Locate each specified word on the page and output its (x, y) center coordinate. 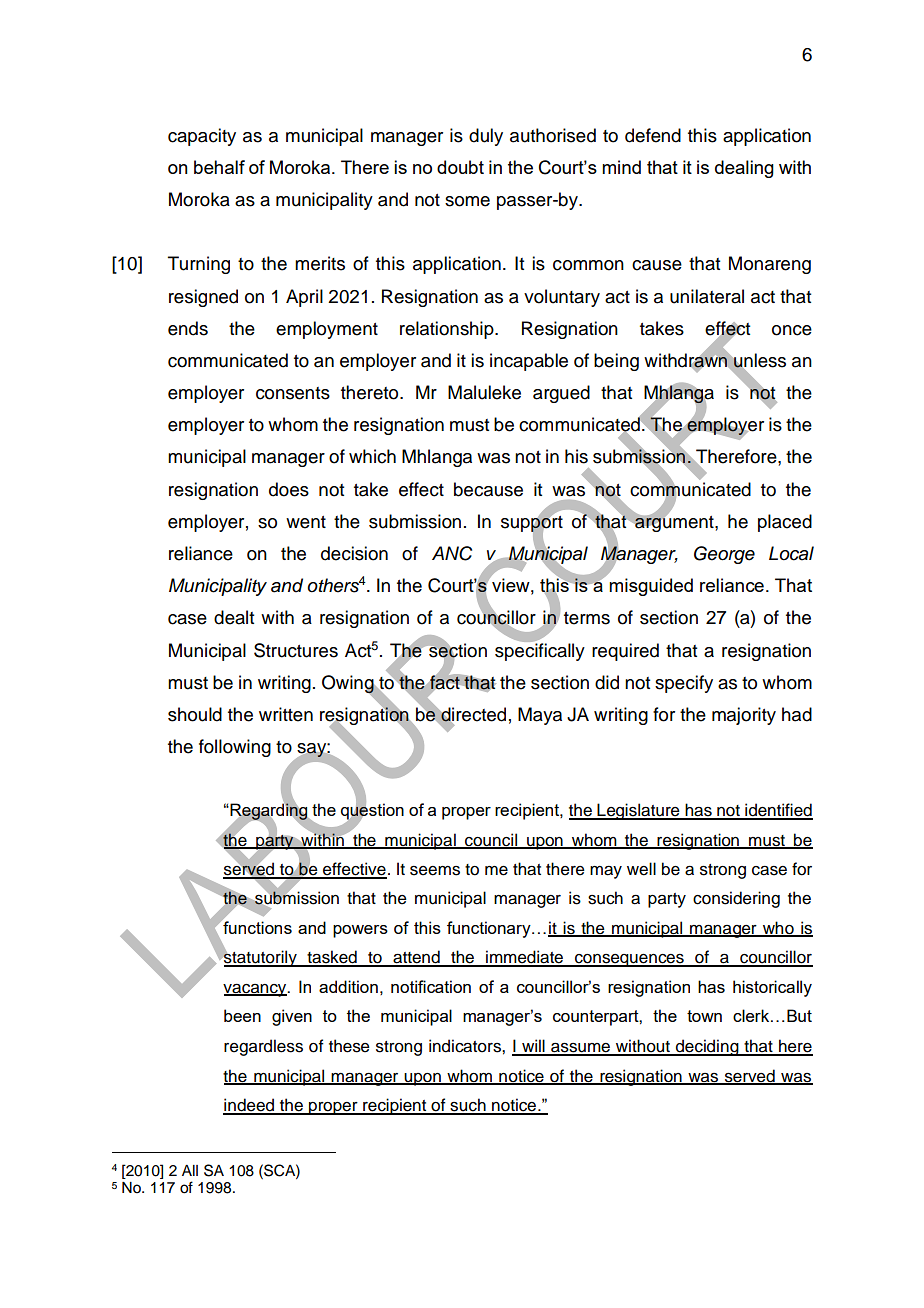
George (724, 555)
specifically (540, 650)
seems (435, 871)
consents (293, 393)
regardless (263, 1047)
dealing (744, 169)
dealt (234, 617)
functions (256, 926)
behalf (219, 167)
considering (736, 899)
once (792, 330)
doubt (460, 167)
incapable (529, 362)
